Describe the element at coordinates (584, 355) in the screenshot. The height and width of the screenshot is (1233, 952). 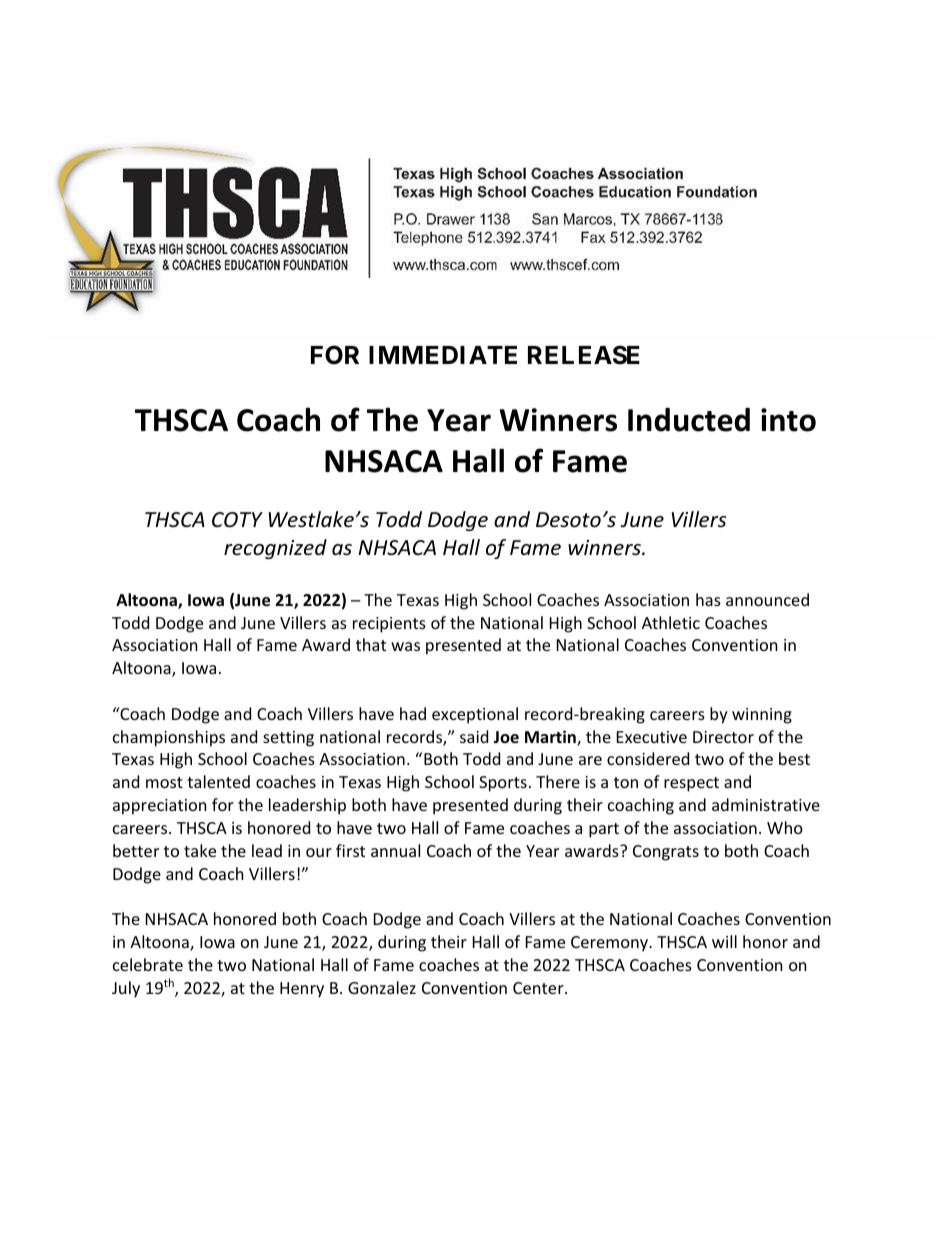
I see `RELEASE` at that location.
